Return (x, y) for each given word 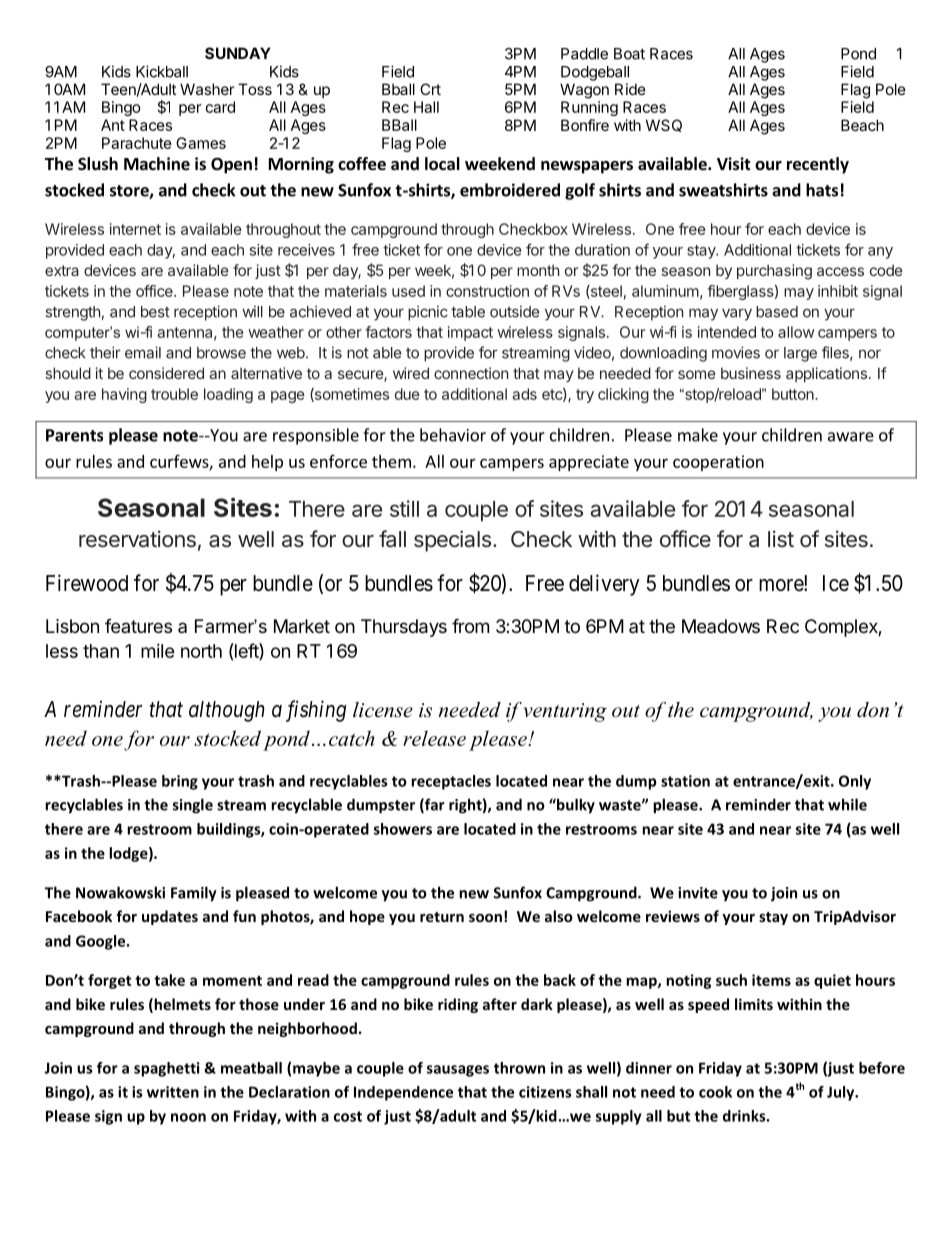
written (173, 1092)
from (470, 625)
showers (403, 829)
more (782, 585)
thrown (519, 1068)
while (847, 804)
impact (470, 333)
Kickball (162, 71)
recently (818, 165)
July (842, 1093)
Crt (430, 89)
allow (796, 332)
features (138, 626)
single (193, 806)
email (143, 352)
